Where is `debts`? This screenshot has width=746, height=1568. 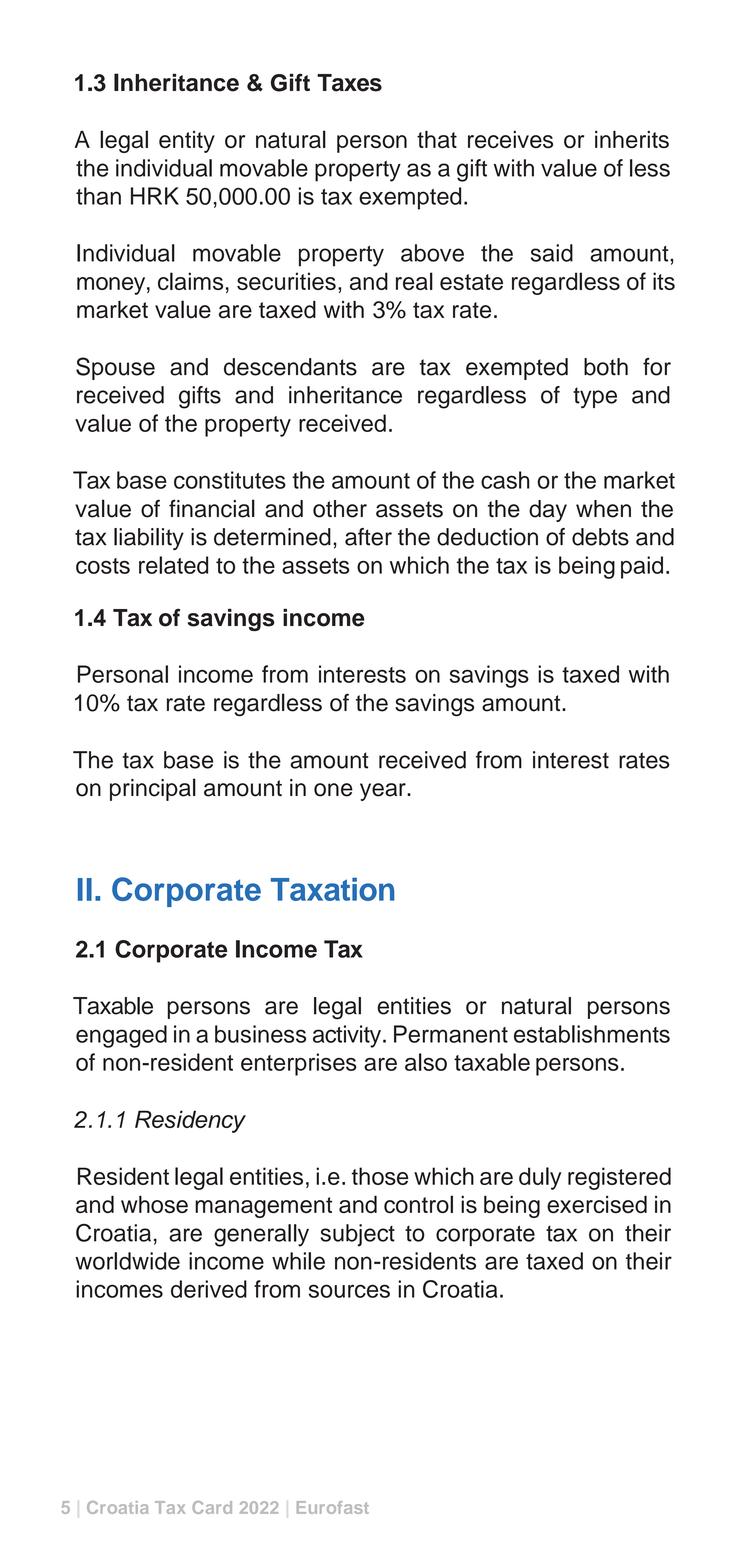 debts is located at coordinates (600, 537).
